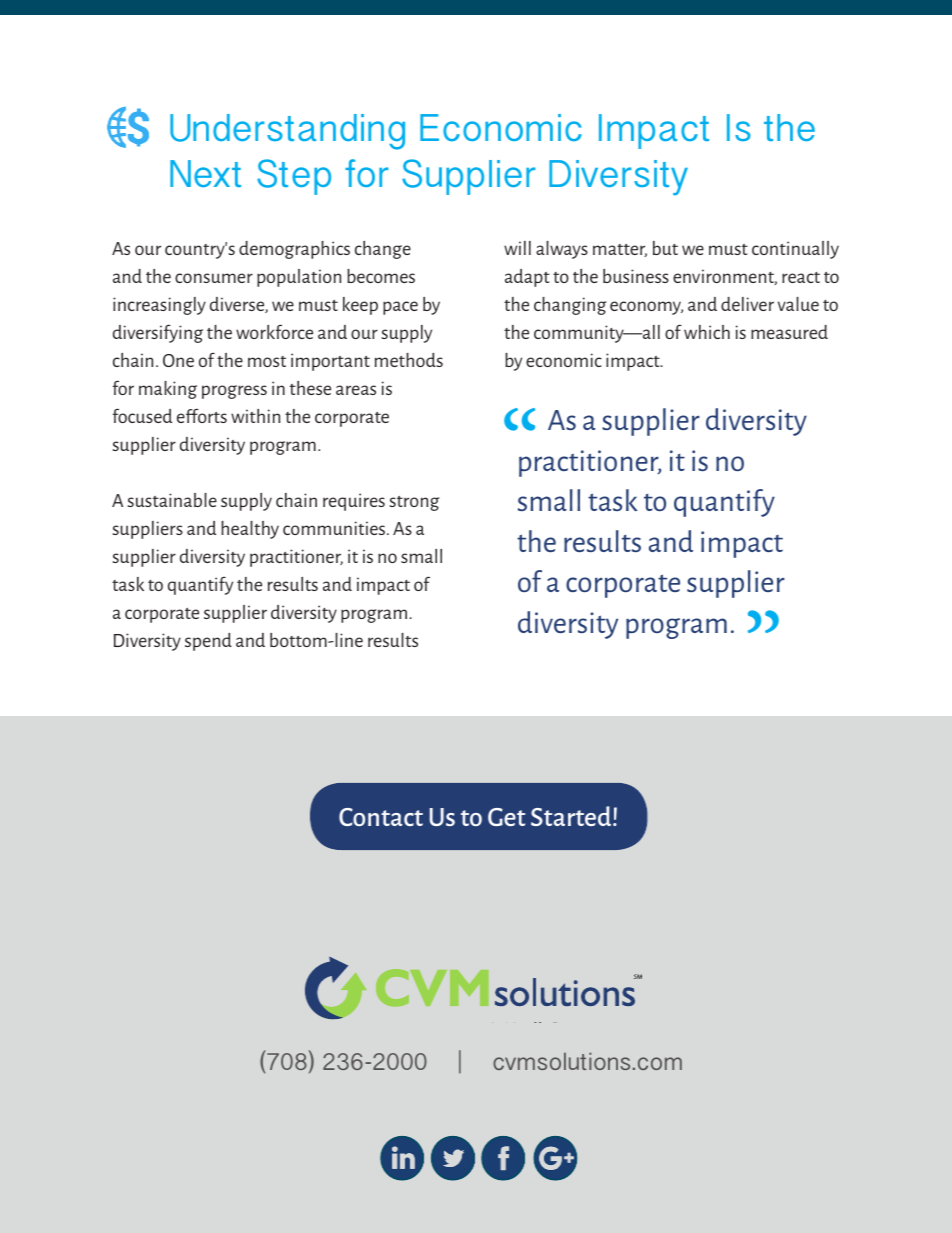 This page has height=1233, width=952. What do you see at coordinates (506, 817) in the page?
I see `Get` at bounding box center [506, 817].
